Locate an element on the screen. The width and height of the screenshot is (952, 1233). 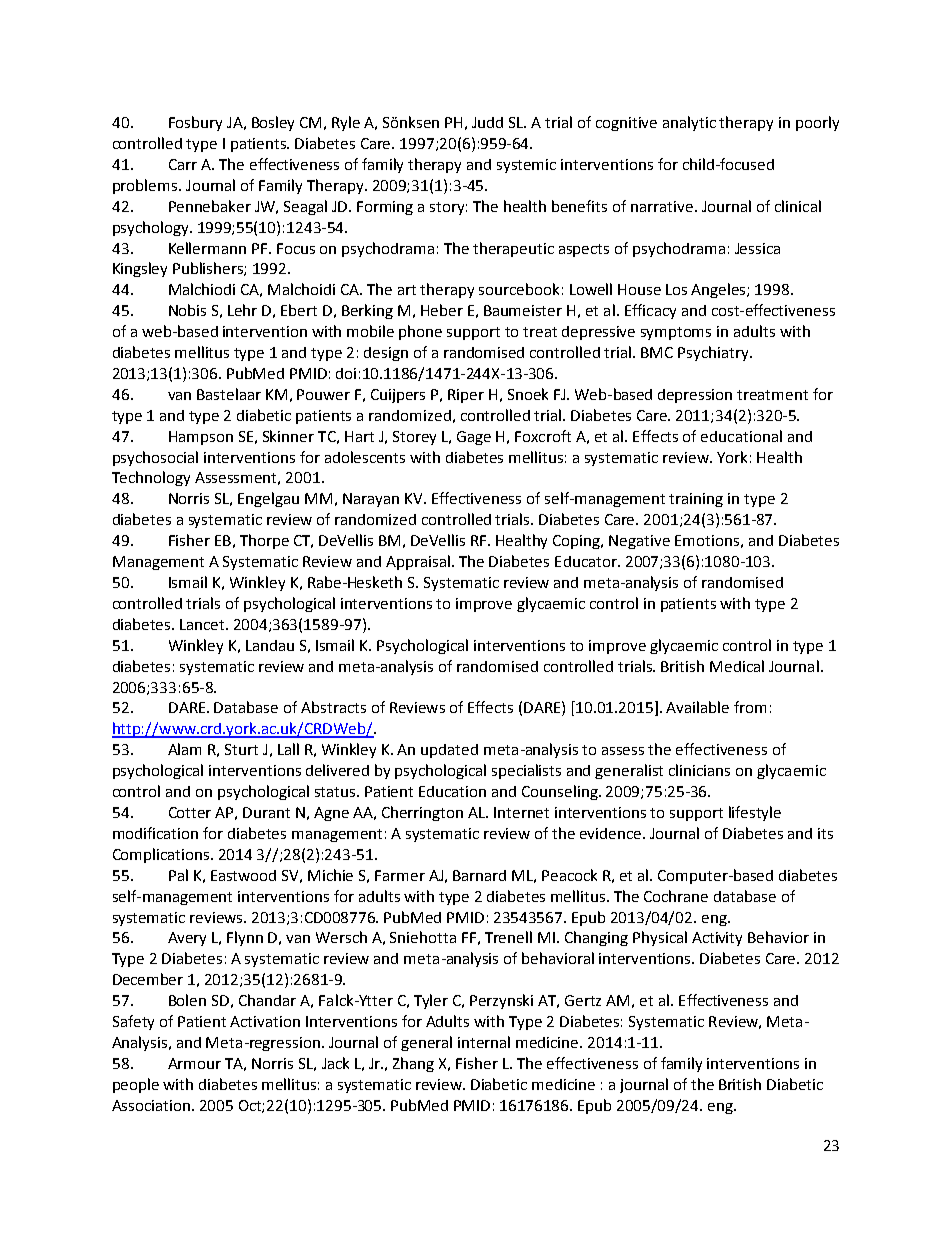
Carr is located at coordinates (183, 164).
